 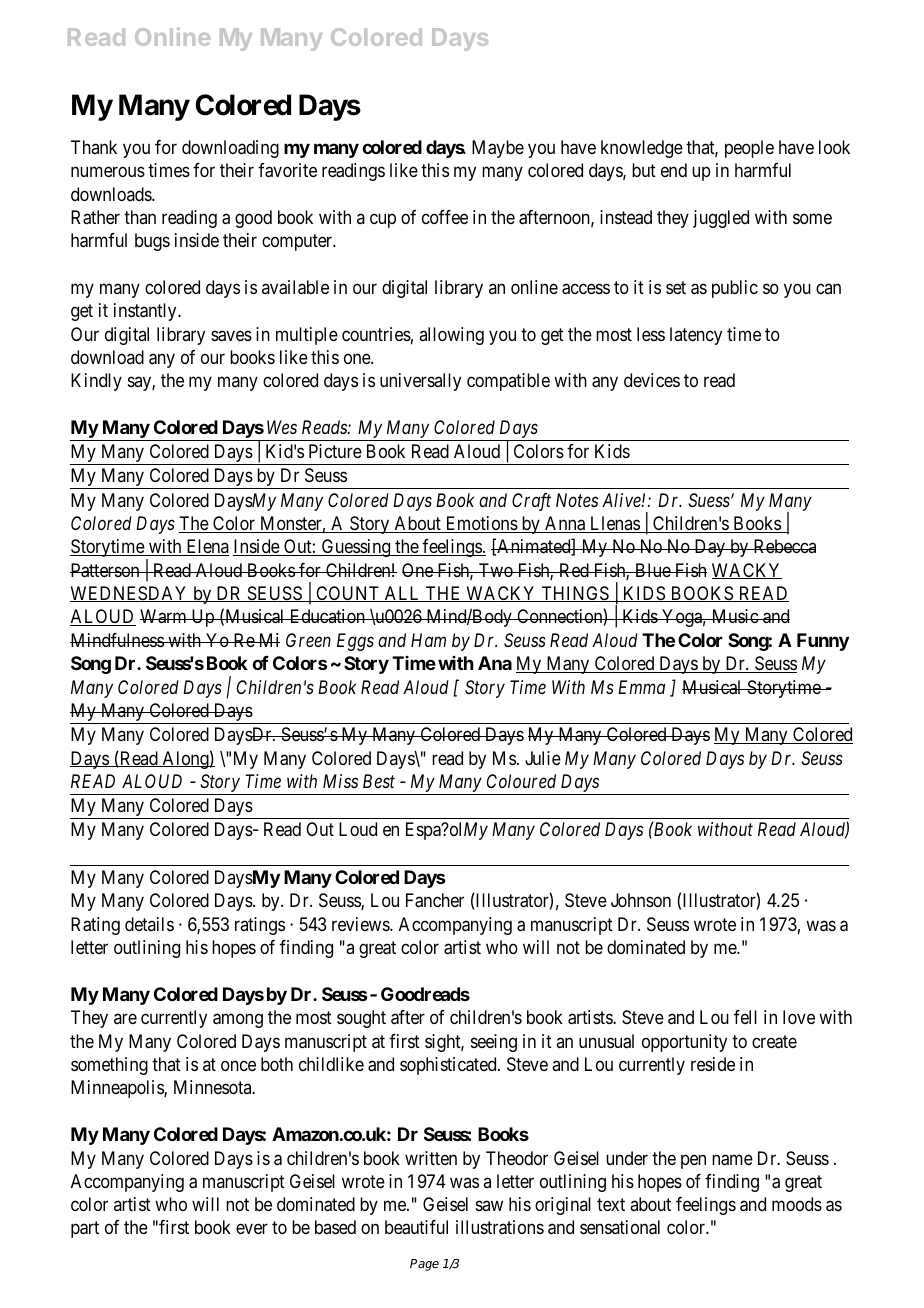 What do you see at coordinates (445, 217) in the image?
I see `coffee` at bounding box center [445, 217].
